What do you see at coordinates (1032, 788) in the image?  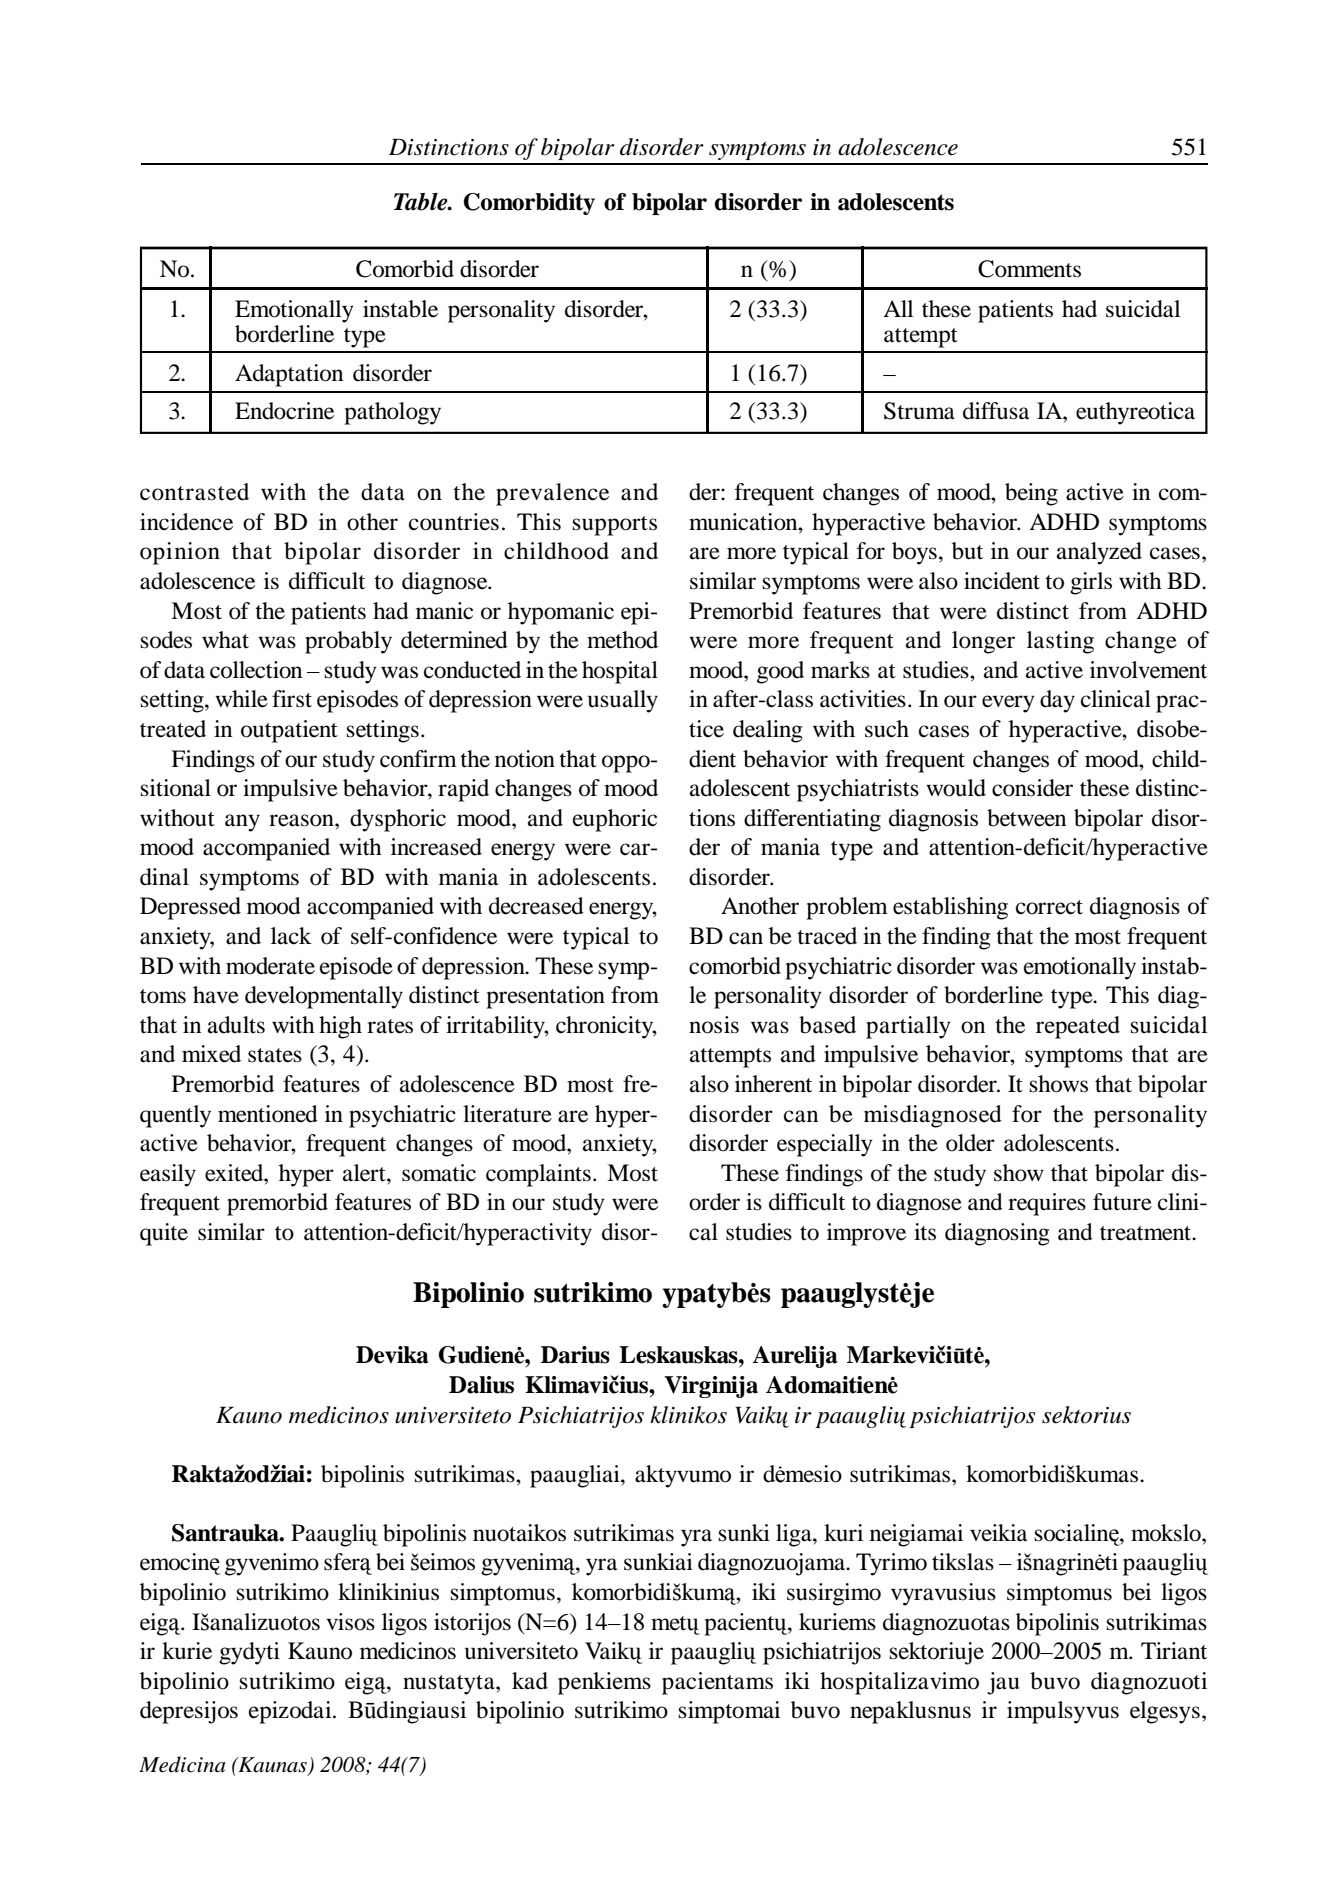 I see `consider` at bounding box center [1032, 788].
